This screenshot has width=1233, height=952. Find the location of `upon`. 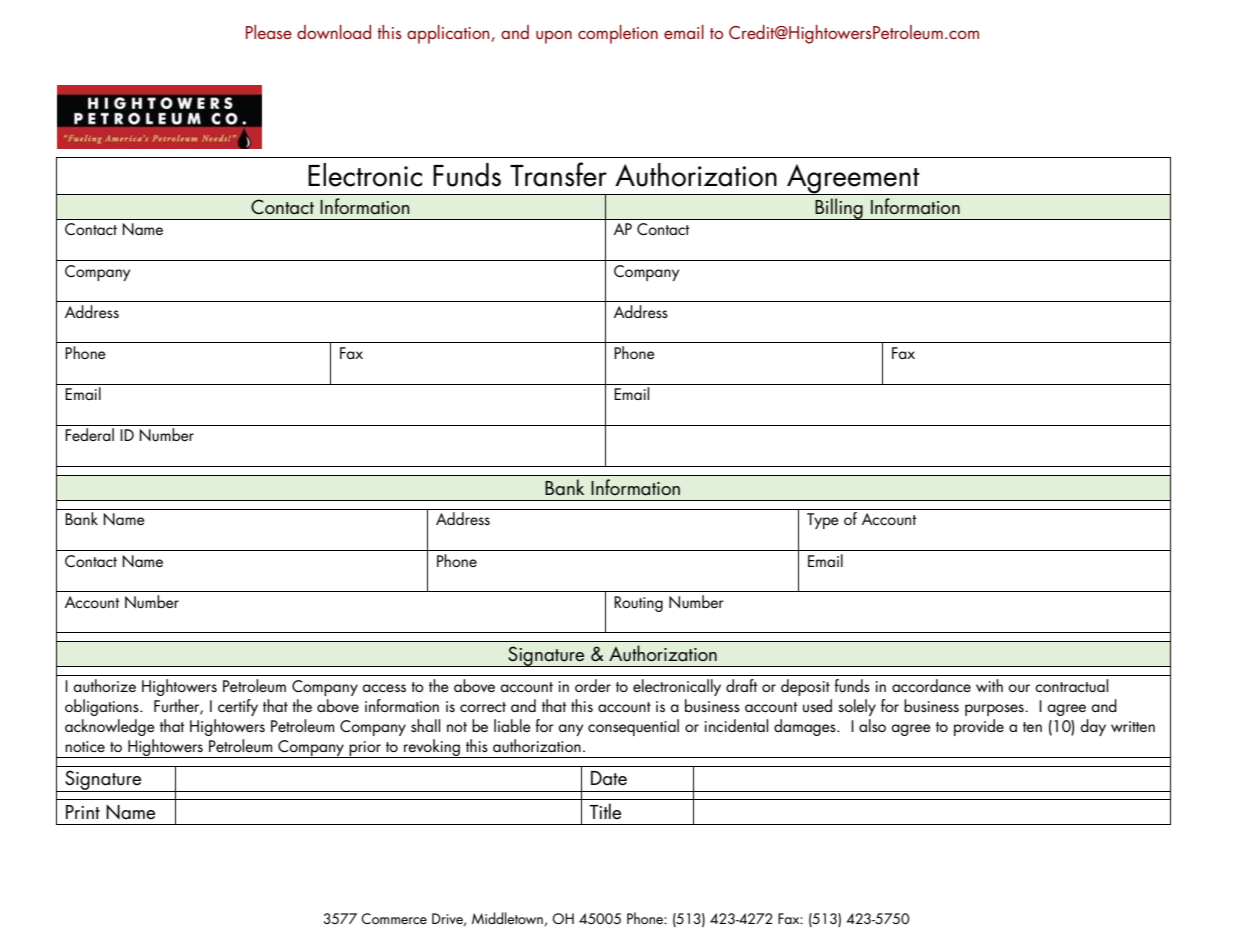

upon is located at coordinates (554, 37).
